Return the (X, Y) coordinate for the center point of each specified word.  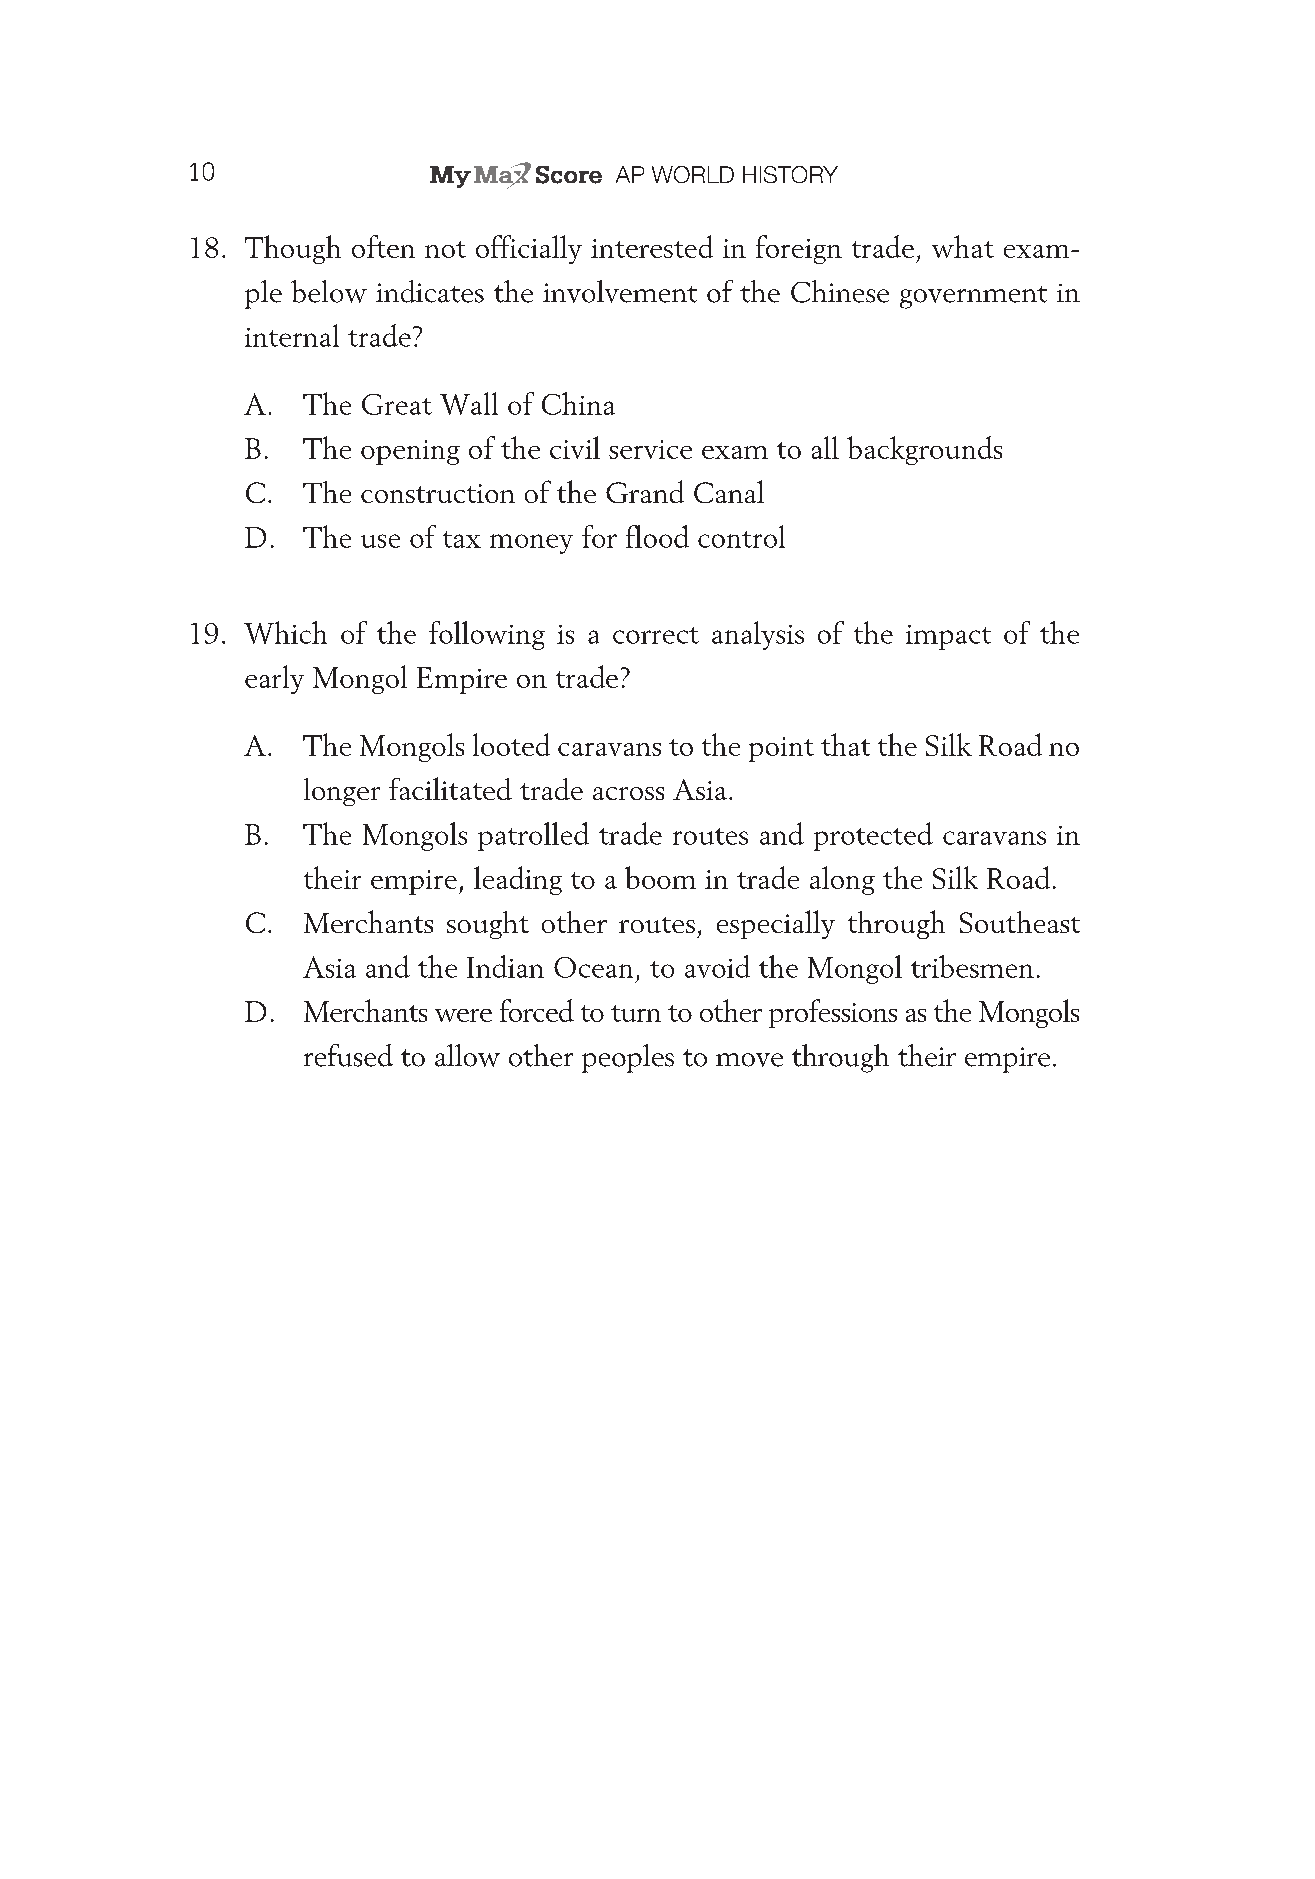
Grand (645, 491)
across (628, 793)
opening (410, 452)
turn (636, 1013)
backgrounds (924, 450)
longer (342, 792)
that (845, 744)
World (693, 174)
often (383, 246)
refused (348, 1055)
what (963, 246)
